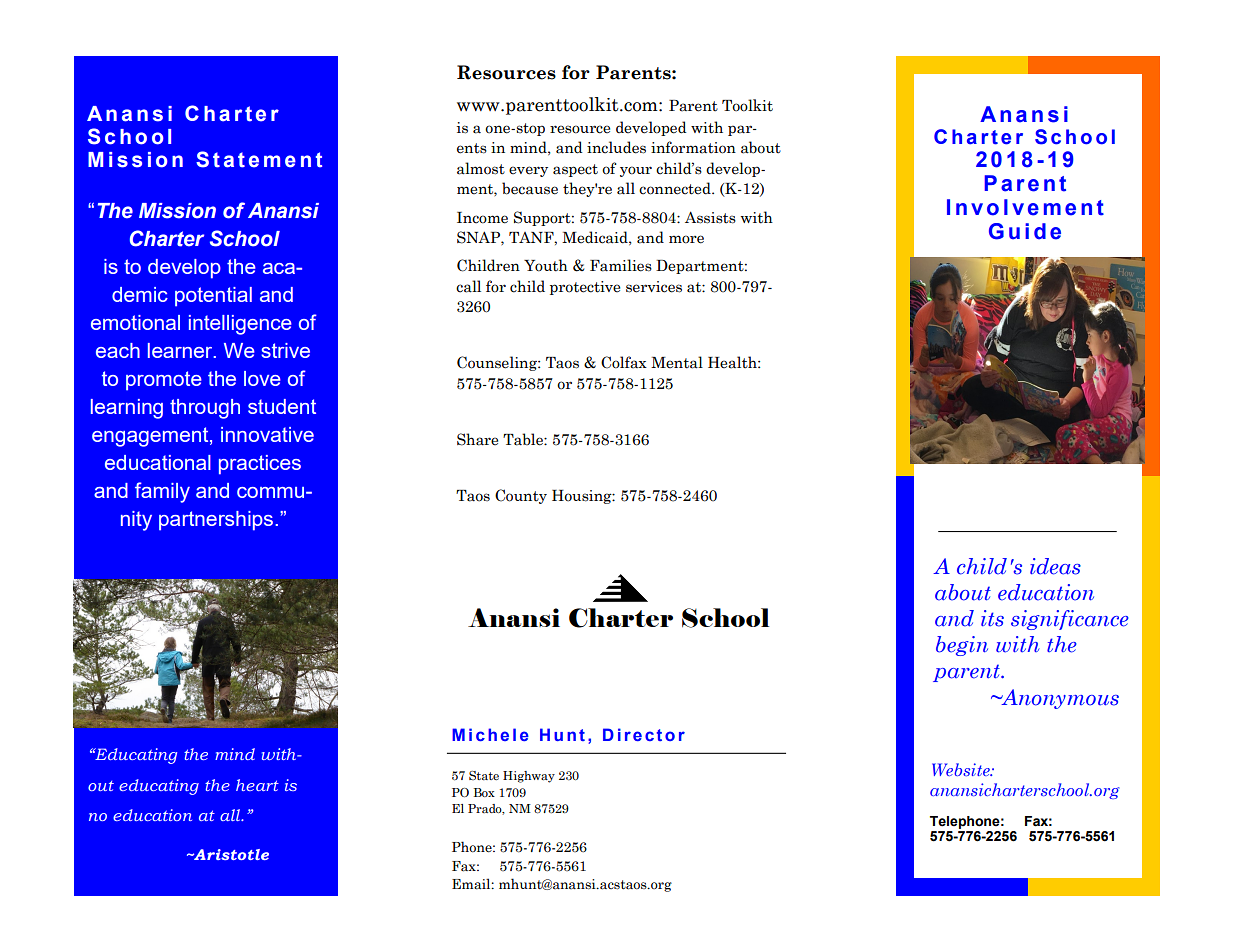 The image size is (1233, 952). I want to click on Box, so click(484, 792).
